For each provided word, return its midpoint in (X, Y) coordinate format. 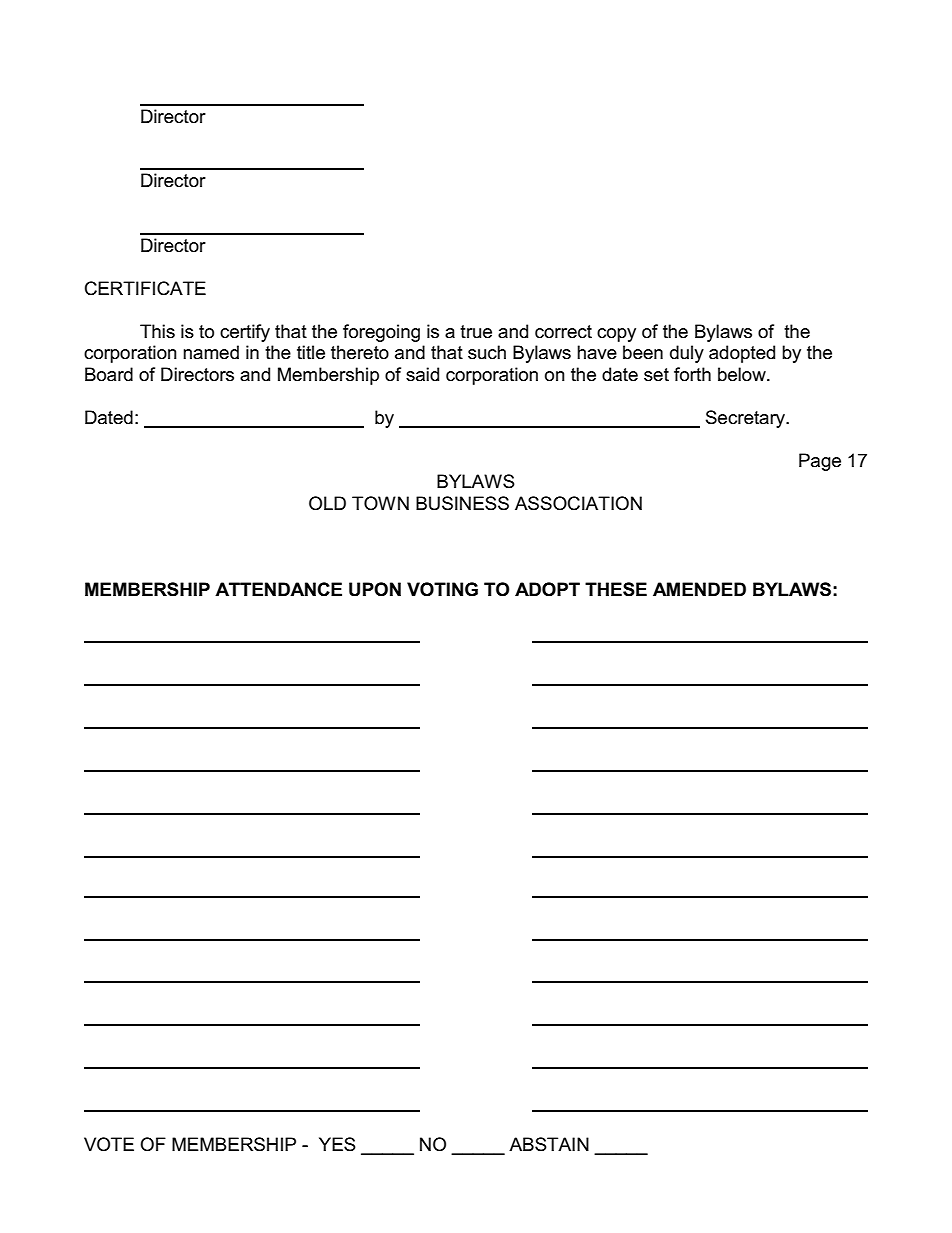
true (476, 332)
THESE (616, 589)
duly (687, 354)
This (157, 331)
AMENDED (699, 589)
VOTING (442, 589)
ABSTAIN (549, 1144)
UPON (375, 589)
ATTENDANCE (278, 589)
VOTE (109, 1144)
